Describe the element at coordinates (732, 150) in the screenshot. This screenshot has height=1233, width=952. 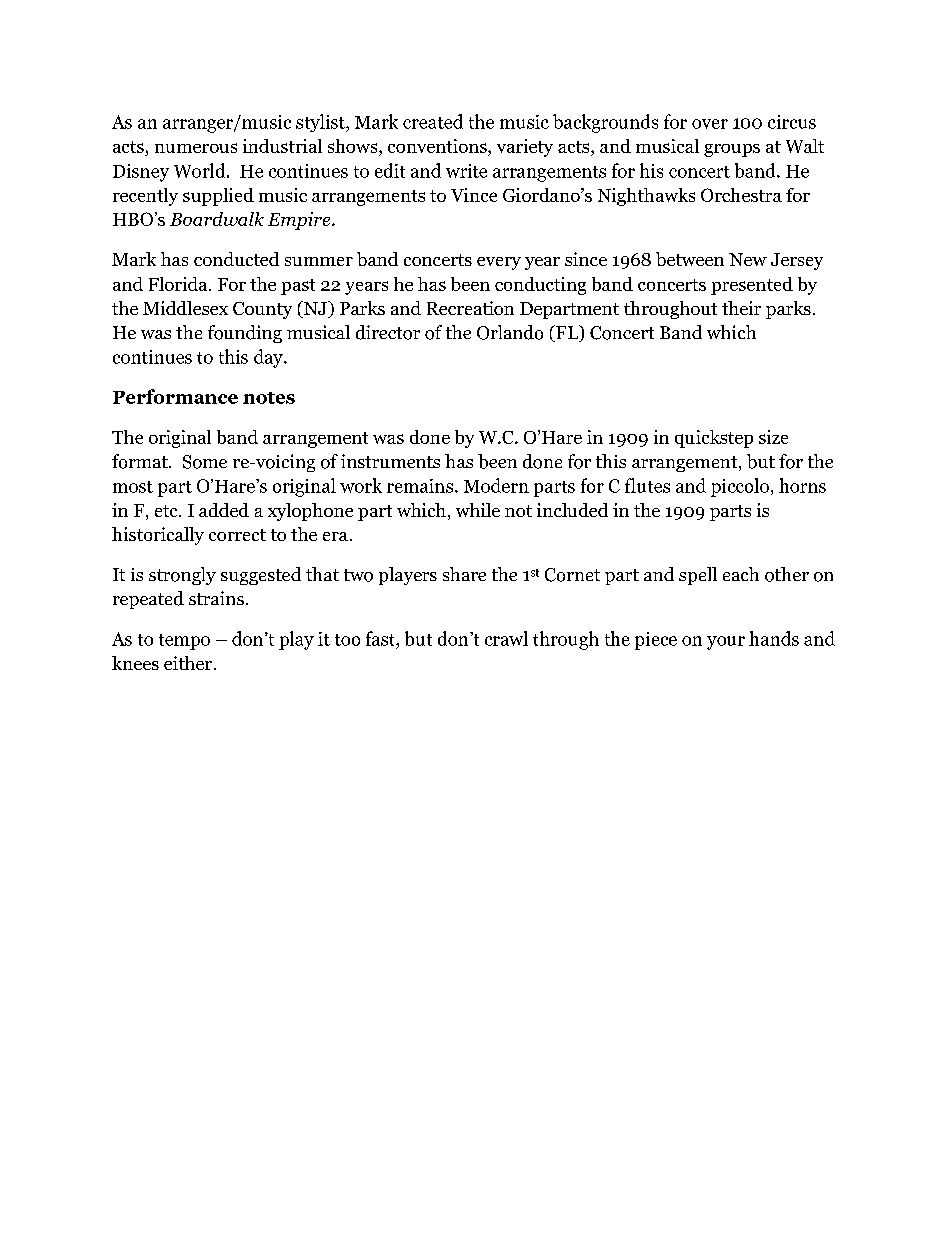
I see `groups` at that location.
